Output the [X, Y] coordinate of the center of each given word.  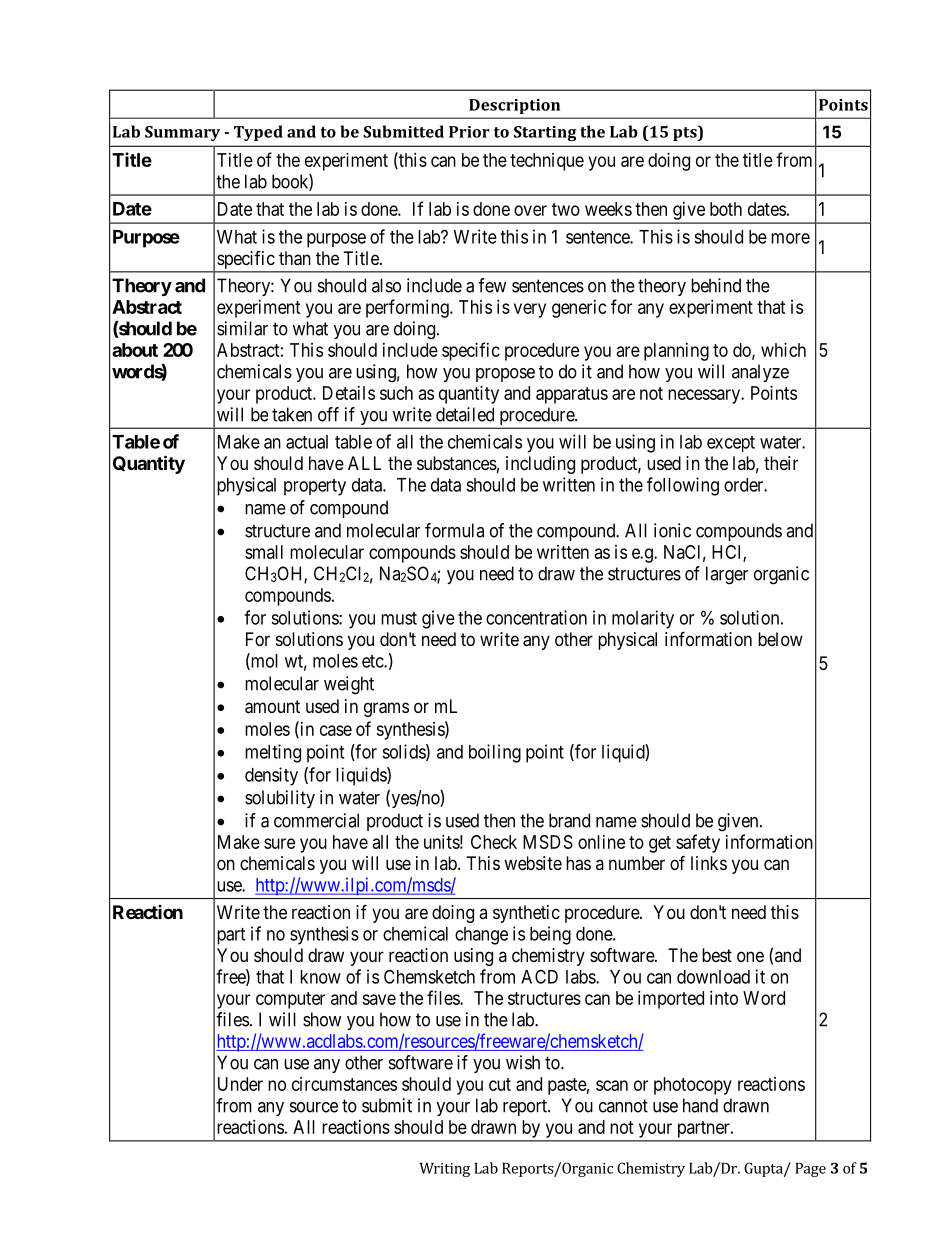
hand [700, 1105]
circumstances [344, 1084]
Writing [444, 1170]
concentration [536, 617]
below [780, 639]
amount [272, 707]
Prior [469, 132]
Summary [182, 133]
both [726, 209]
